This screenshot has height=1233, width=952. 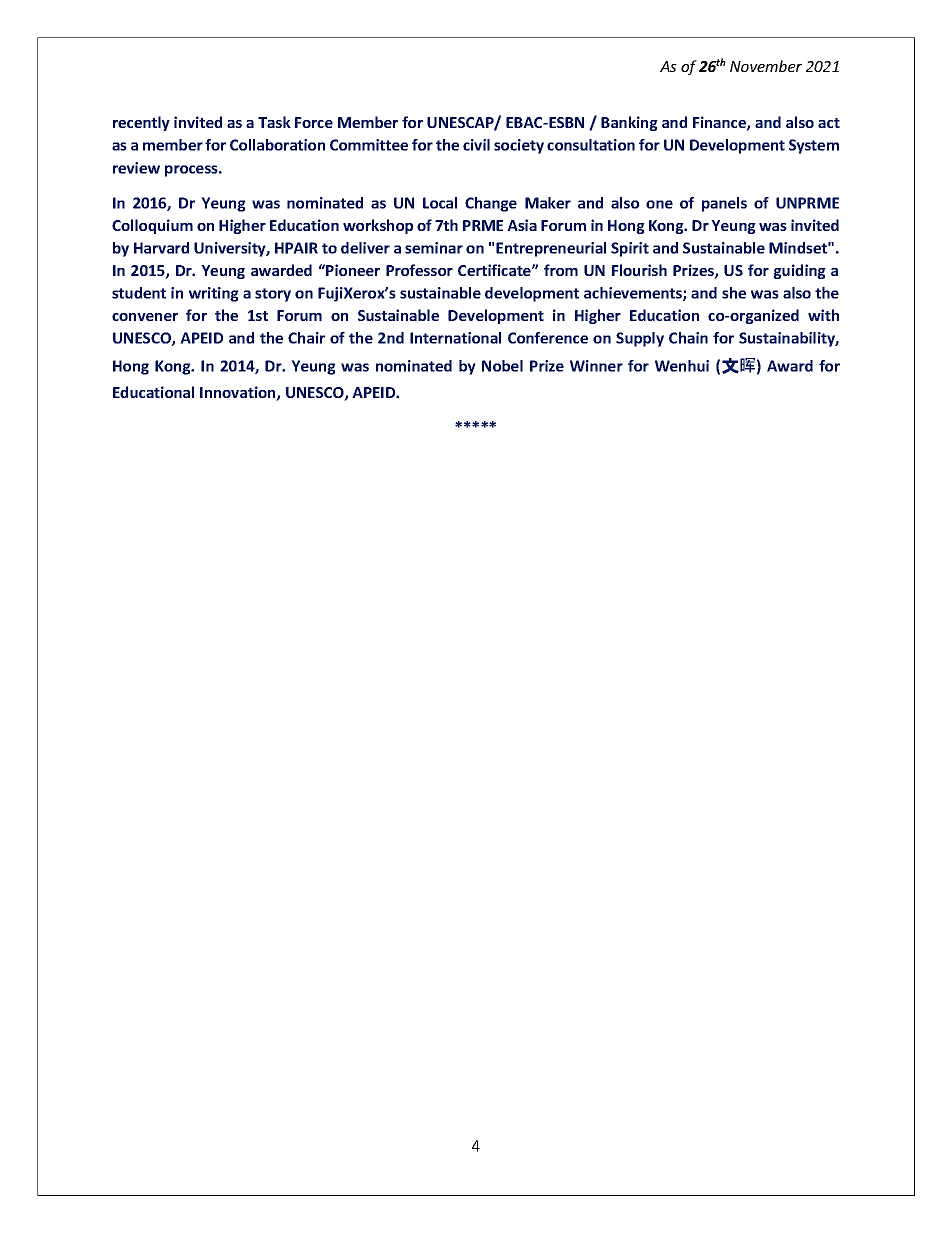 I want to click on review, so click(x=136, y=168).
